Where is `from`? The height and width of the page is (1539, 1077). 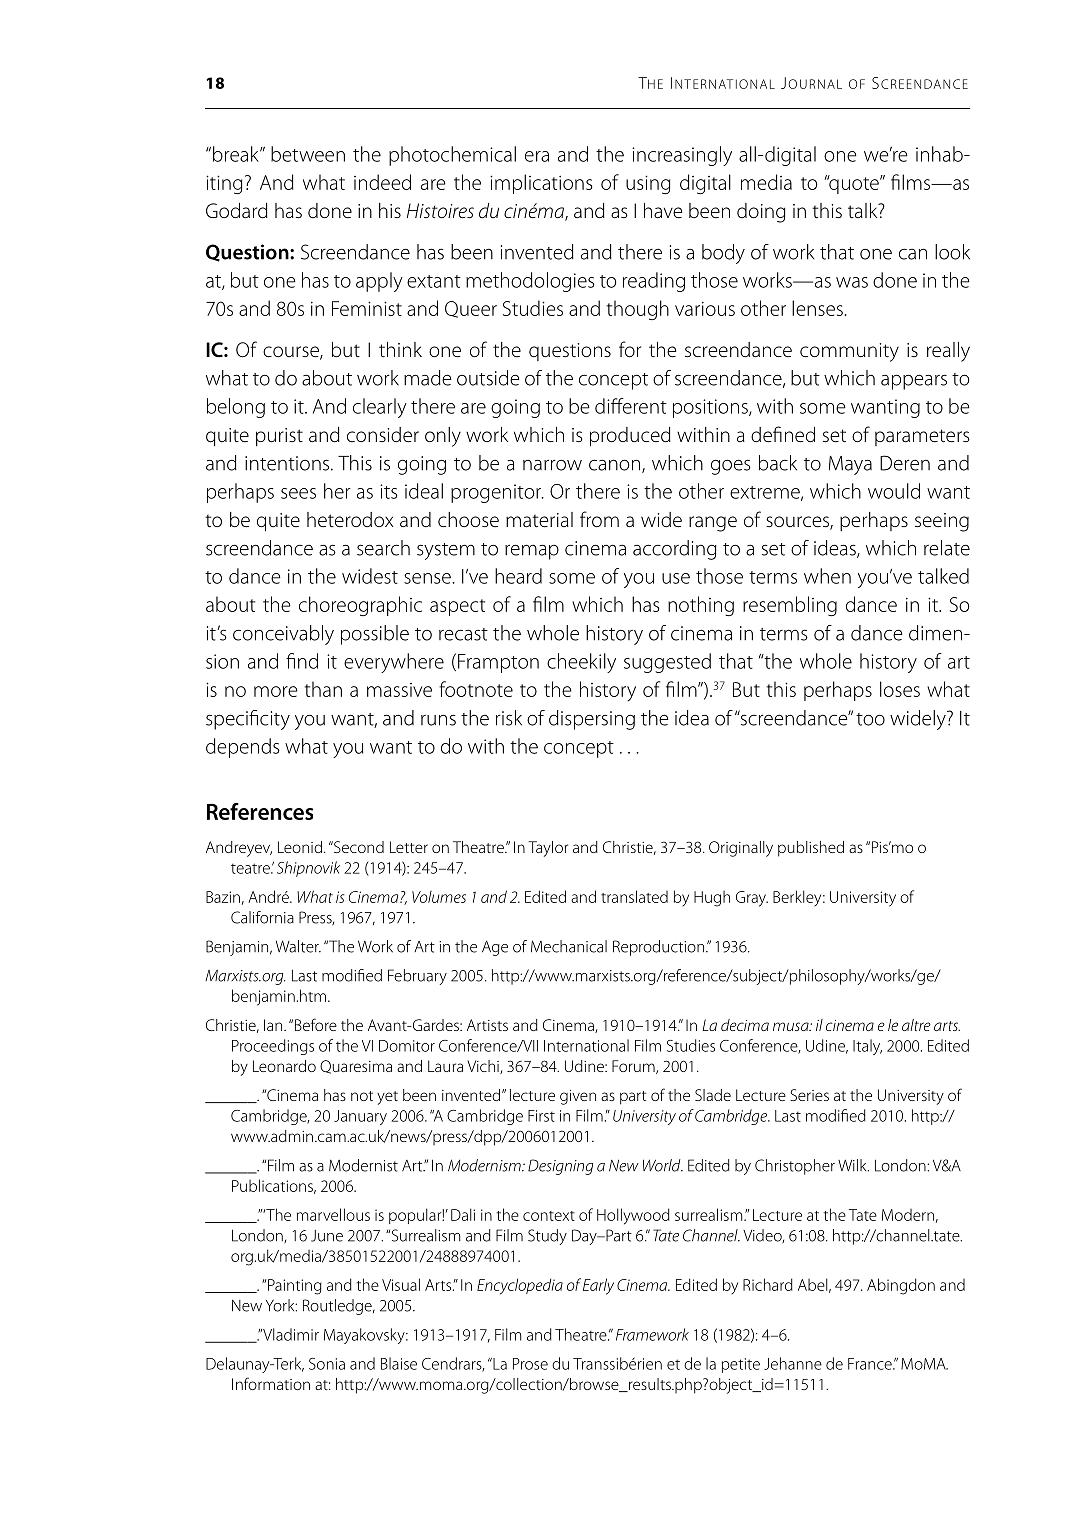
from is located at coordinates (599, 519).
